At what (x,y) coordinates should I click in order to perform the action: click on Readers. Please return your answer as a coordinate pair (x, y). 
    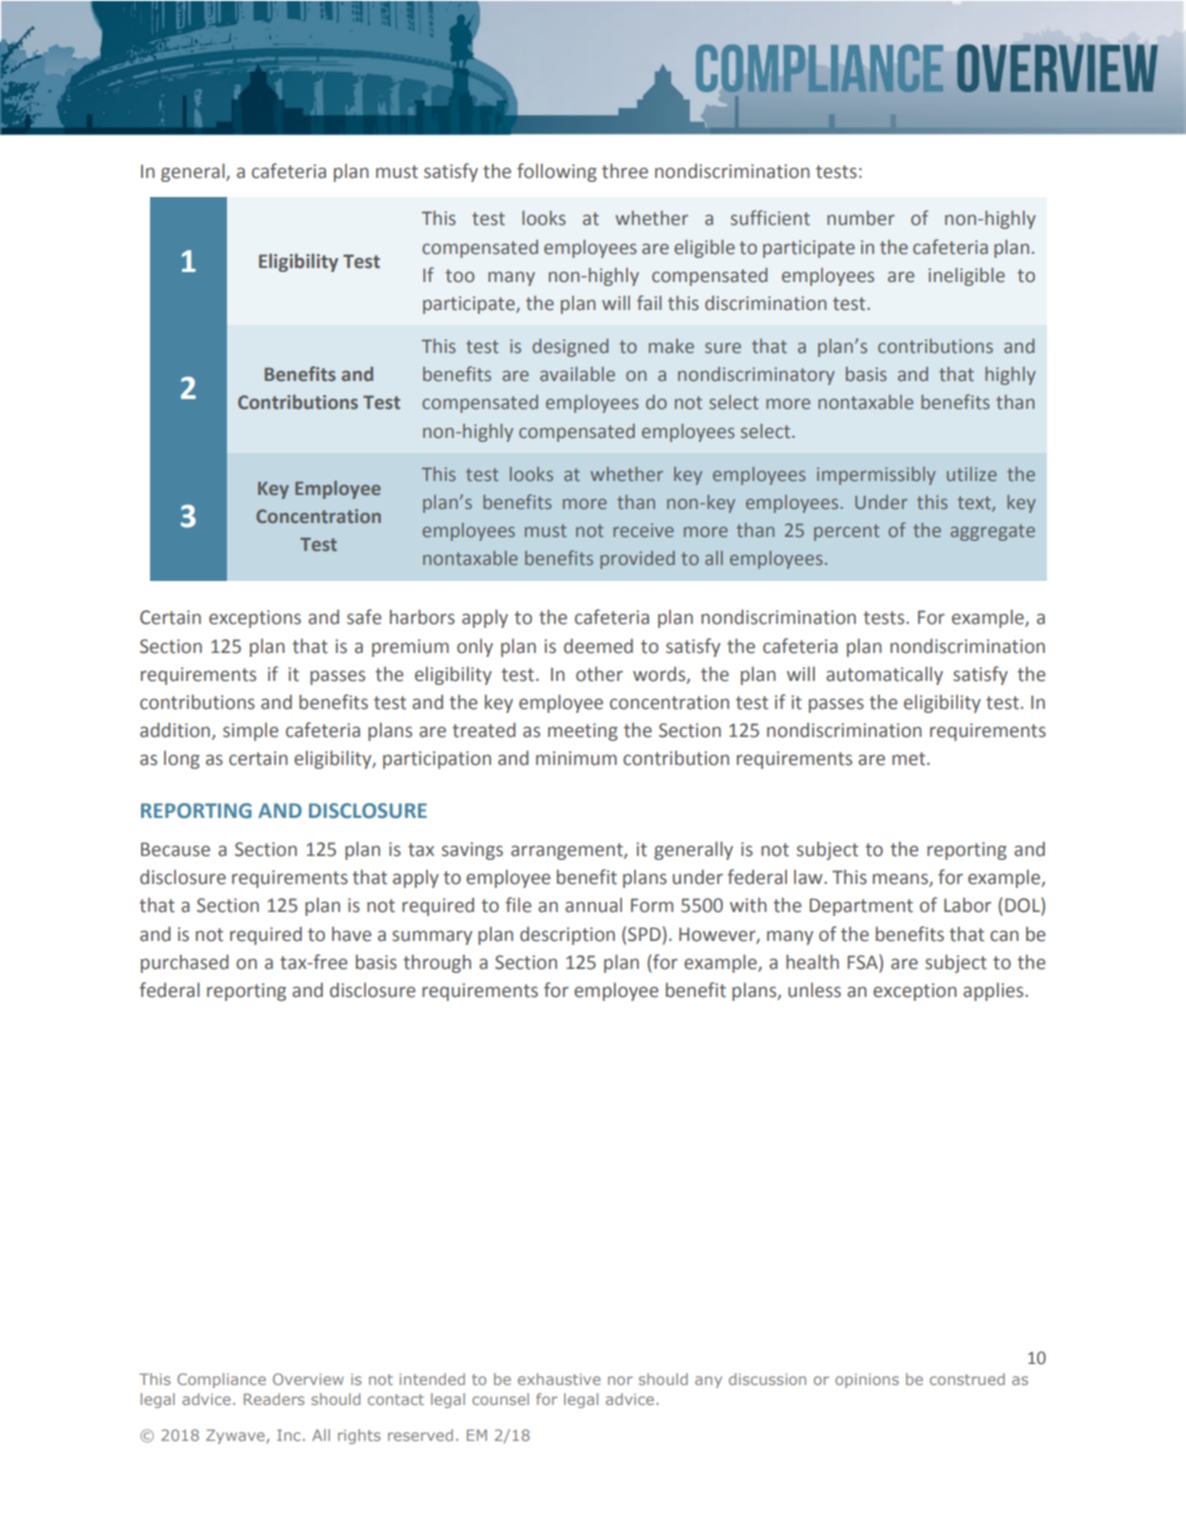
    Looking at the image, I should click on (274, 1399).
